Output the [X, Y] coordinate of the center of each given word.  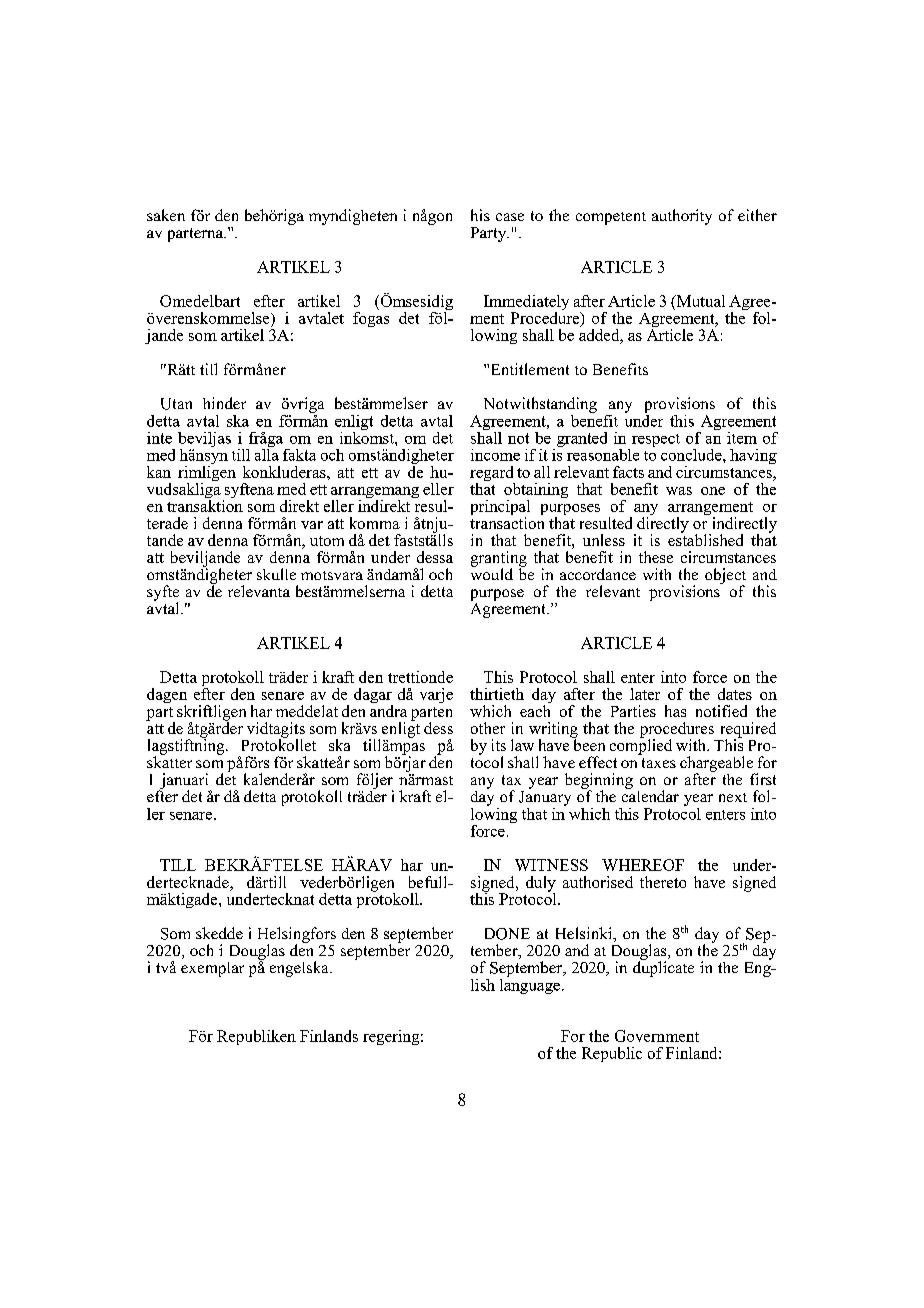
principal [500, 509]
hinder [224, 403]
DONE [507, 934]
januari [184, 782]
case [510, 217]
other [488, 728]
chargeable [717, 765]
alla [267, 453]
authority [682, 217]
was [679, 491]
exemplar [212, 969]
